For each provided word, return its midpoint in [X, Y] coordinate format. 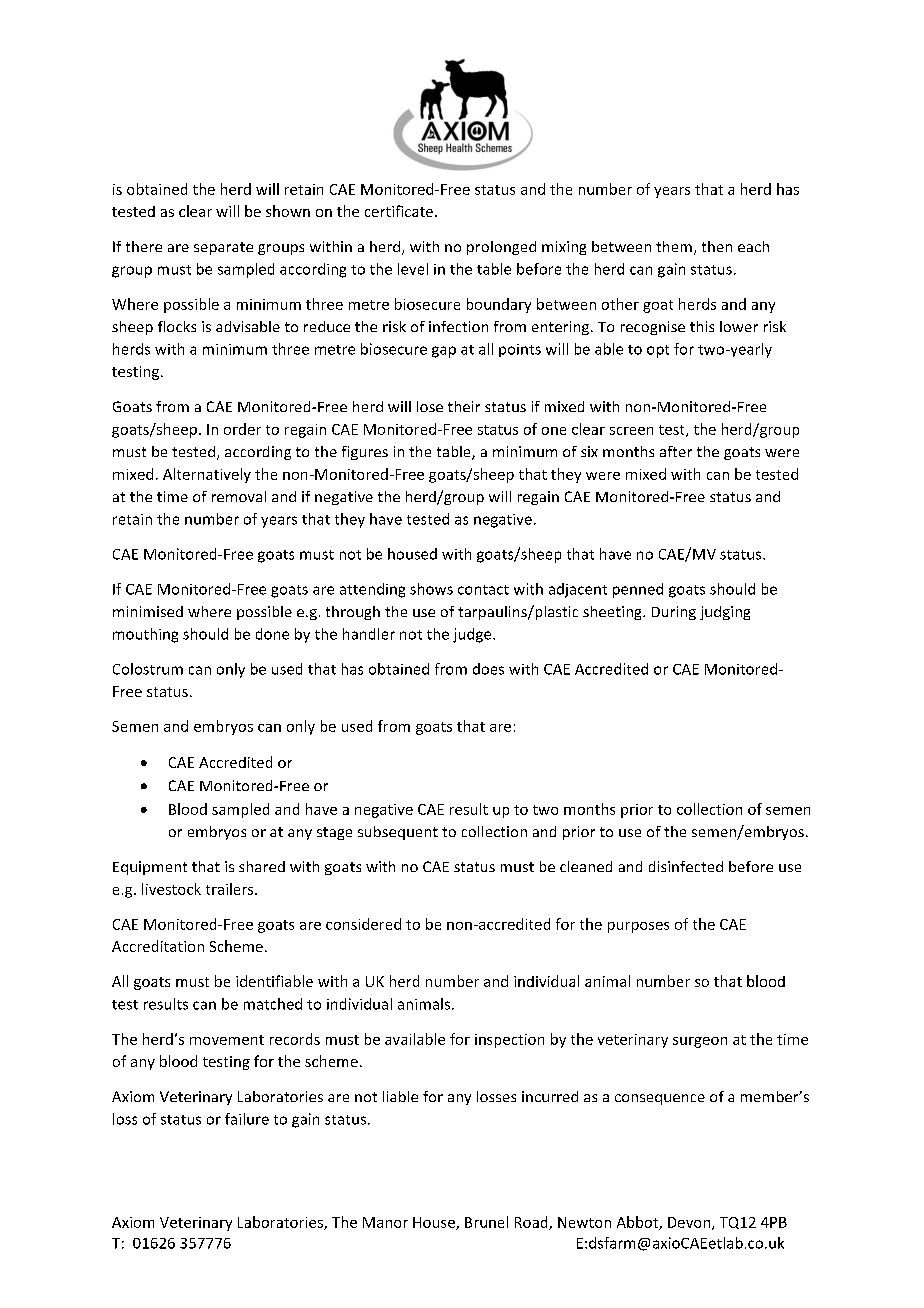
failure [247, 1119]
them [674, 246]
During [674, 613]
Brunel [486, 1222]
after [676, 451]
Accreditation [158, 946]
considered [363, 924]
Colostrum [148, 669]
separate [223, 248]
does [488, 669]
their [464, 406]
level [413, 269]
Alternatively [207, 475]
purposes [638, 927]
